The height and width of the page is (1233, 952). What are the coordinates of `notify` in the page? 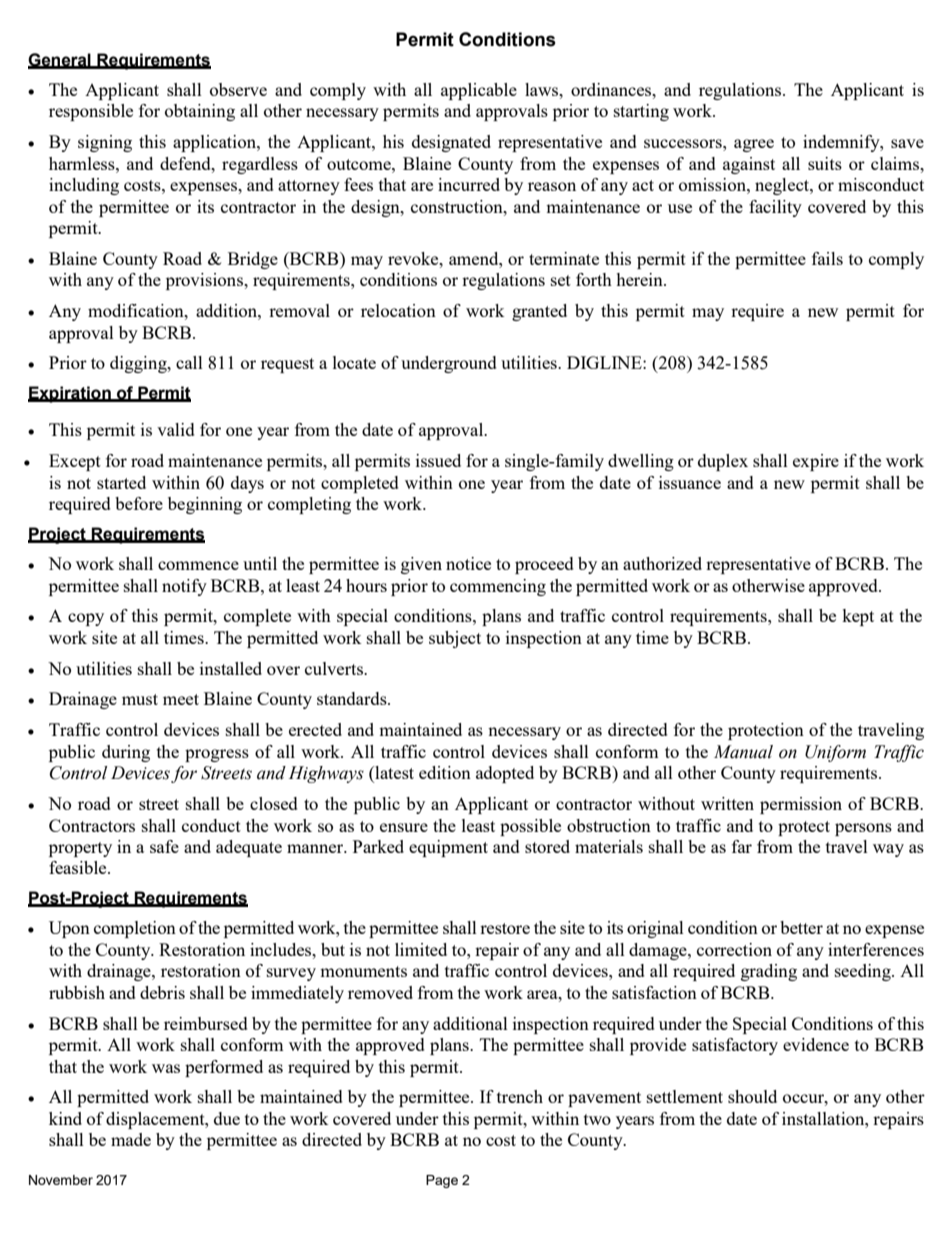 It's located at (184, 587).
